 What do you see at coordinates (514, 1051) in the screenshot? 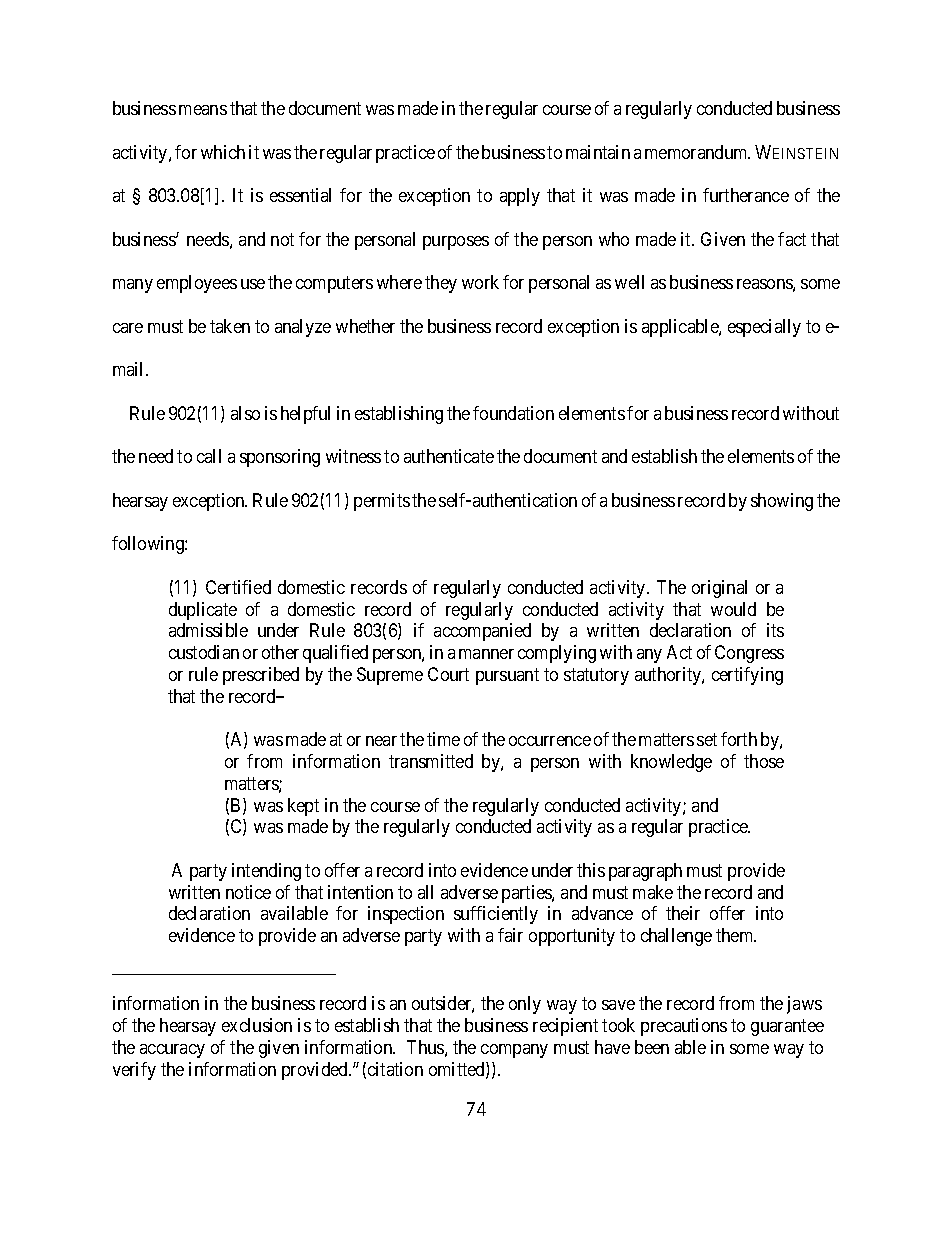
I see `company` at bounding box center [514, 1051].
